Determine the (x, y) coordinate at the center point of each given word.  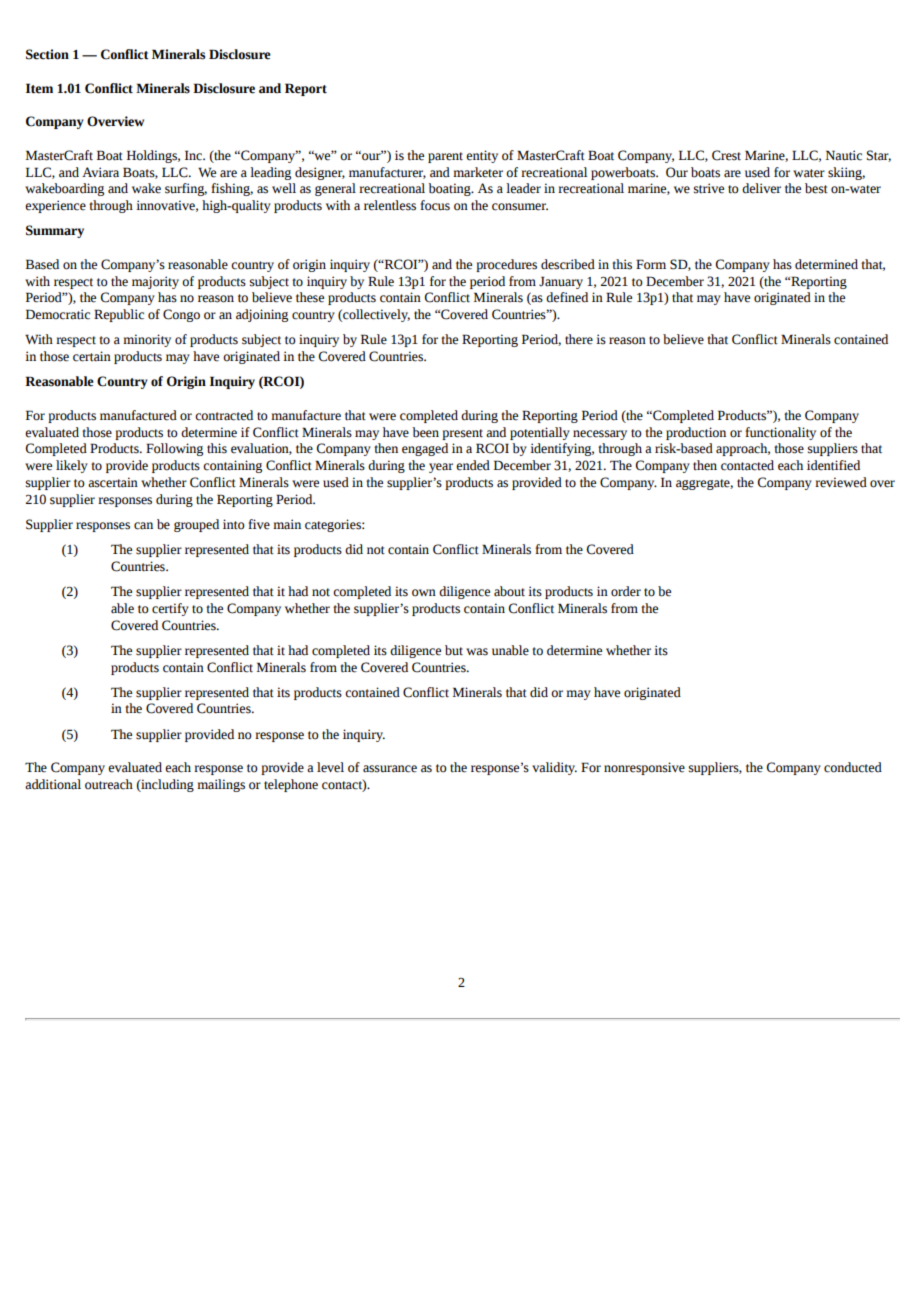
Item (39, 88)
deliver (761, 188)
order (626, 591)
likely (72, 466)
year (441, 468)
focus (435, 205)
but (454, 650)
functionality (780, 433)
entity (482, 156)
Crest (726, 155)
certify (170, 609)
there (579, 339)
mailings (221, 785)
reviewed (841, 482)
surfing (186, 189)
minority (147, 340)
